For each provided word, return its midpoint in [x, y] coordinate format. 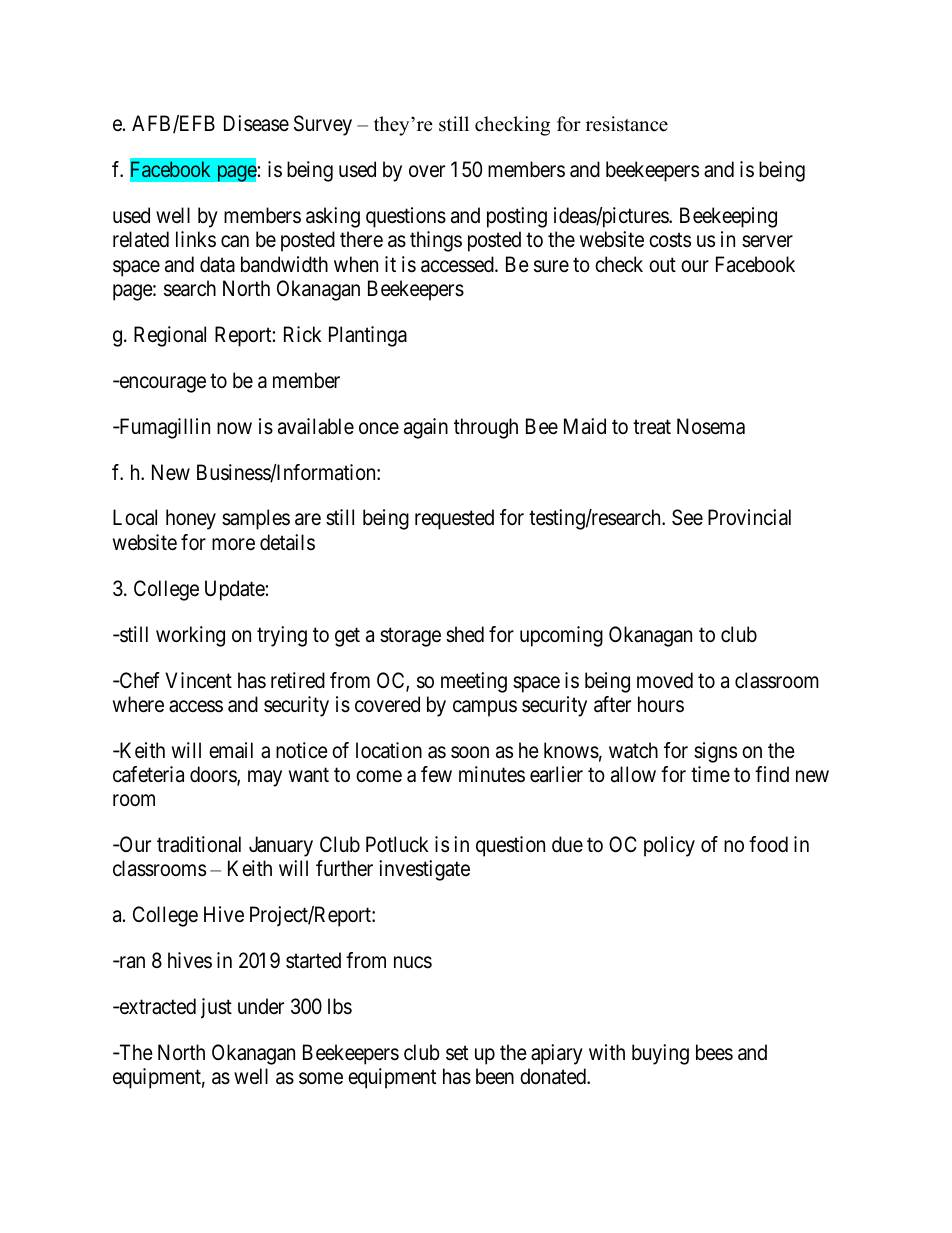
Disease [256, 123]
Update [235, 590]
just [216, 1008]
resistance [627, 124]
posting [517, 217]
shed [465, 634]
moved [665, 680]
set [457, 1053]
